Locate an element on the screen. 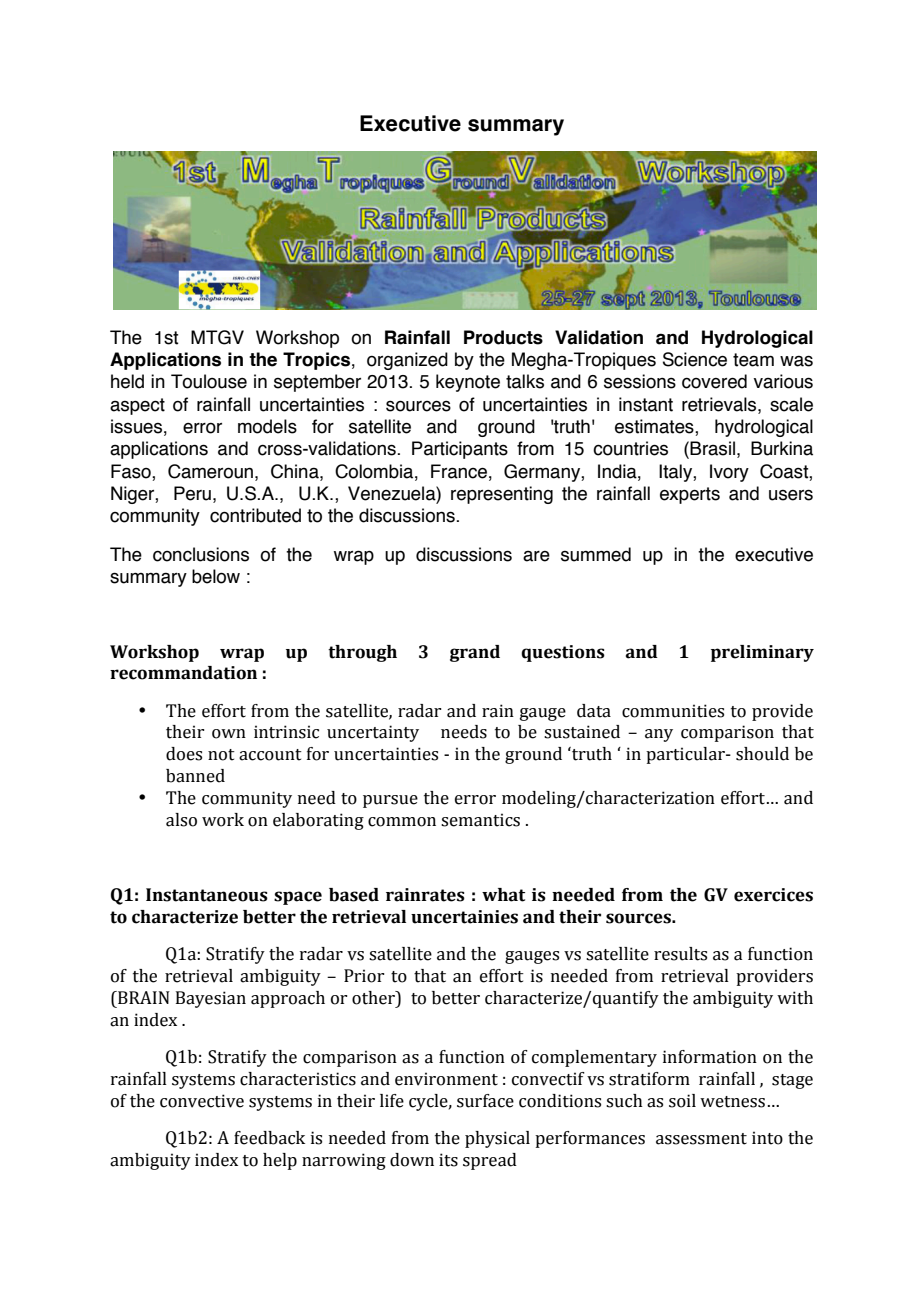 The image size is (924, 1308). exercices is located at coordinates (773, 895).
